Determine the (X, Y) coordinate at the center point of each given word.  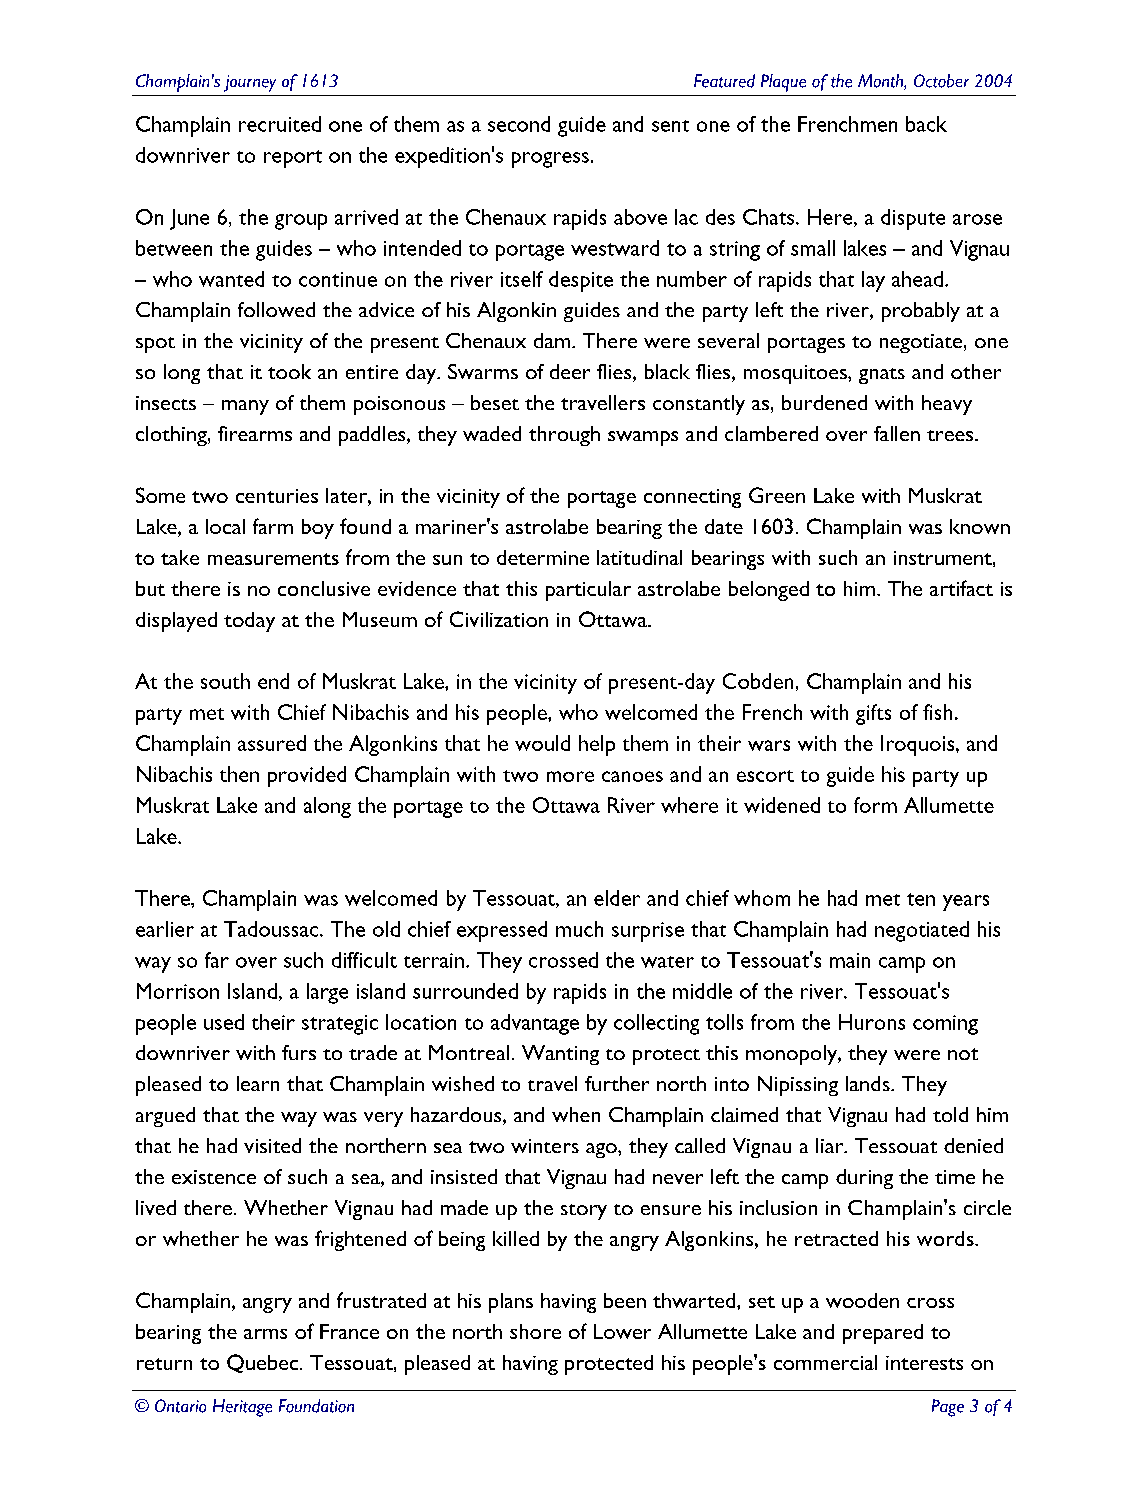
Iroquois (919, 745)
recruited (280, 124)
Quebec (262, 1363)
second (519, 124)
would (542, 743)
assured (272, 743)
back (926, 124)
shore (535, 1331)
